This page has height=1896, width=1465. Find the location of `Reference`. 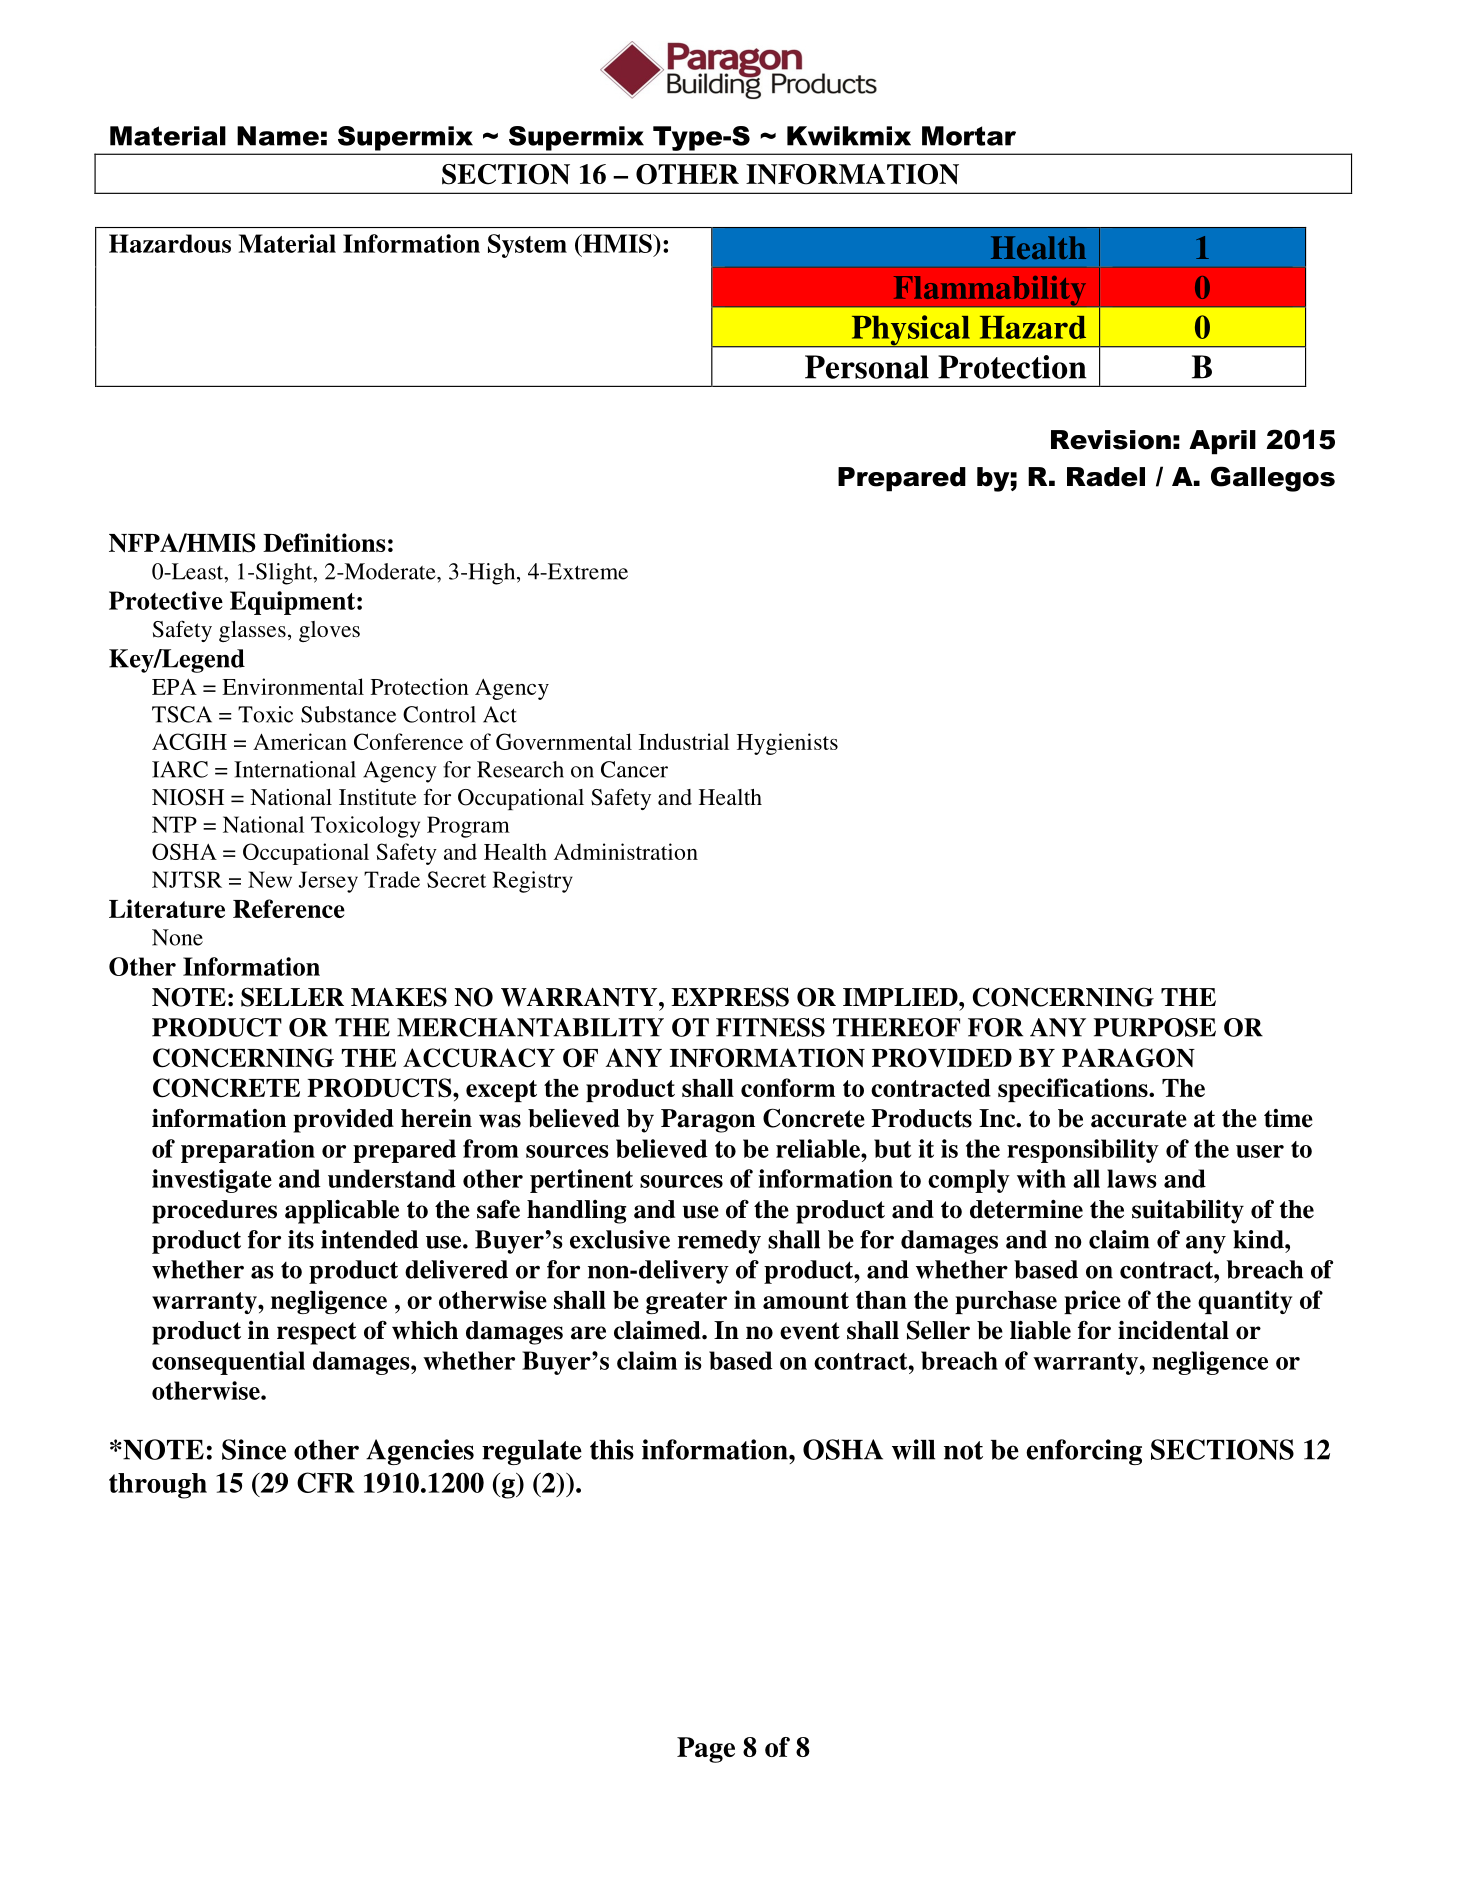

Reference is located at coordinates (289, 908).
